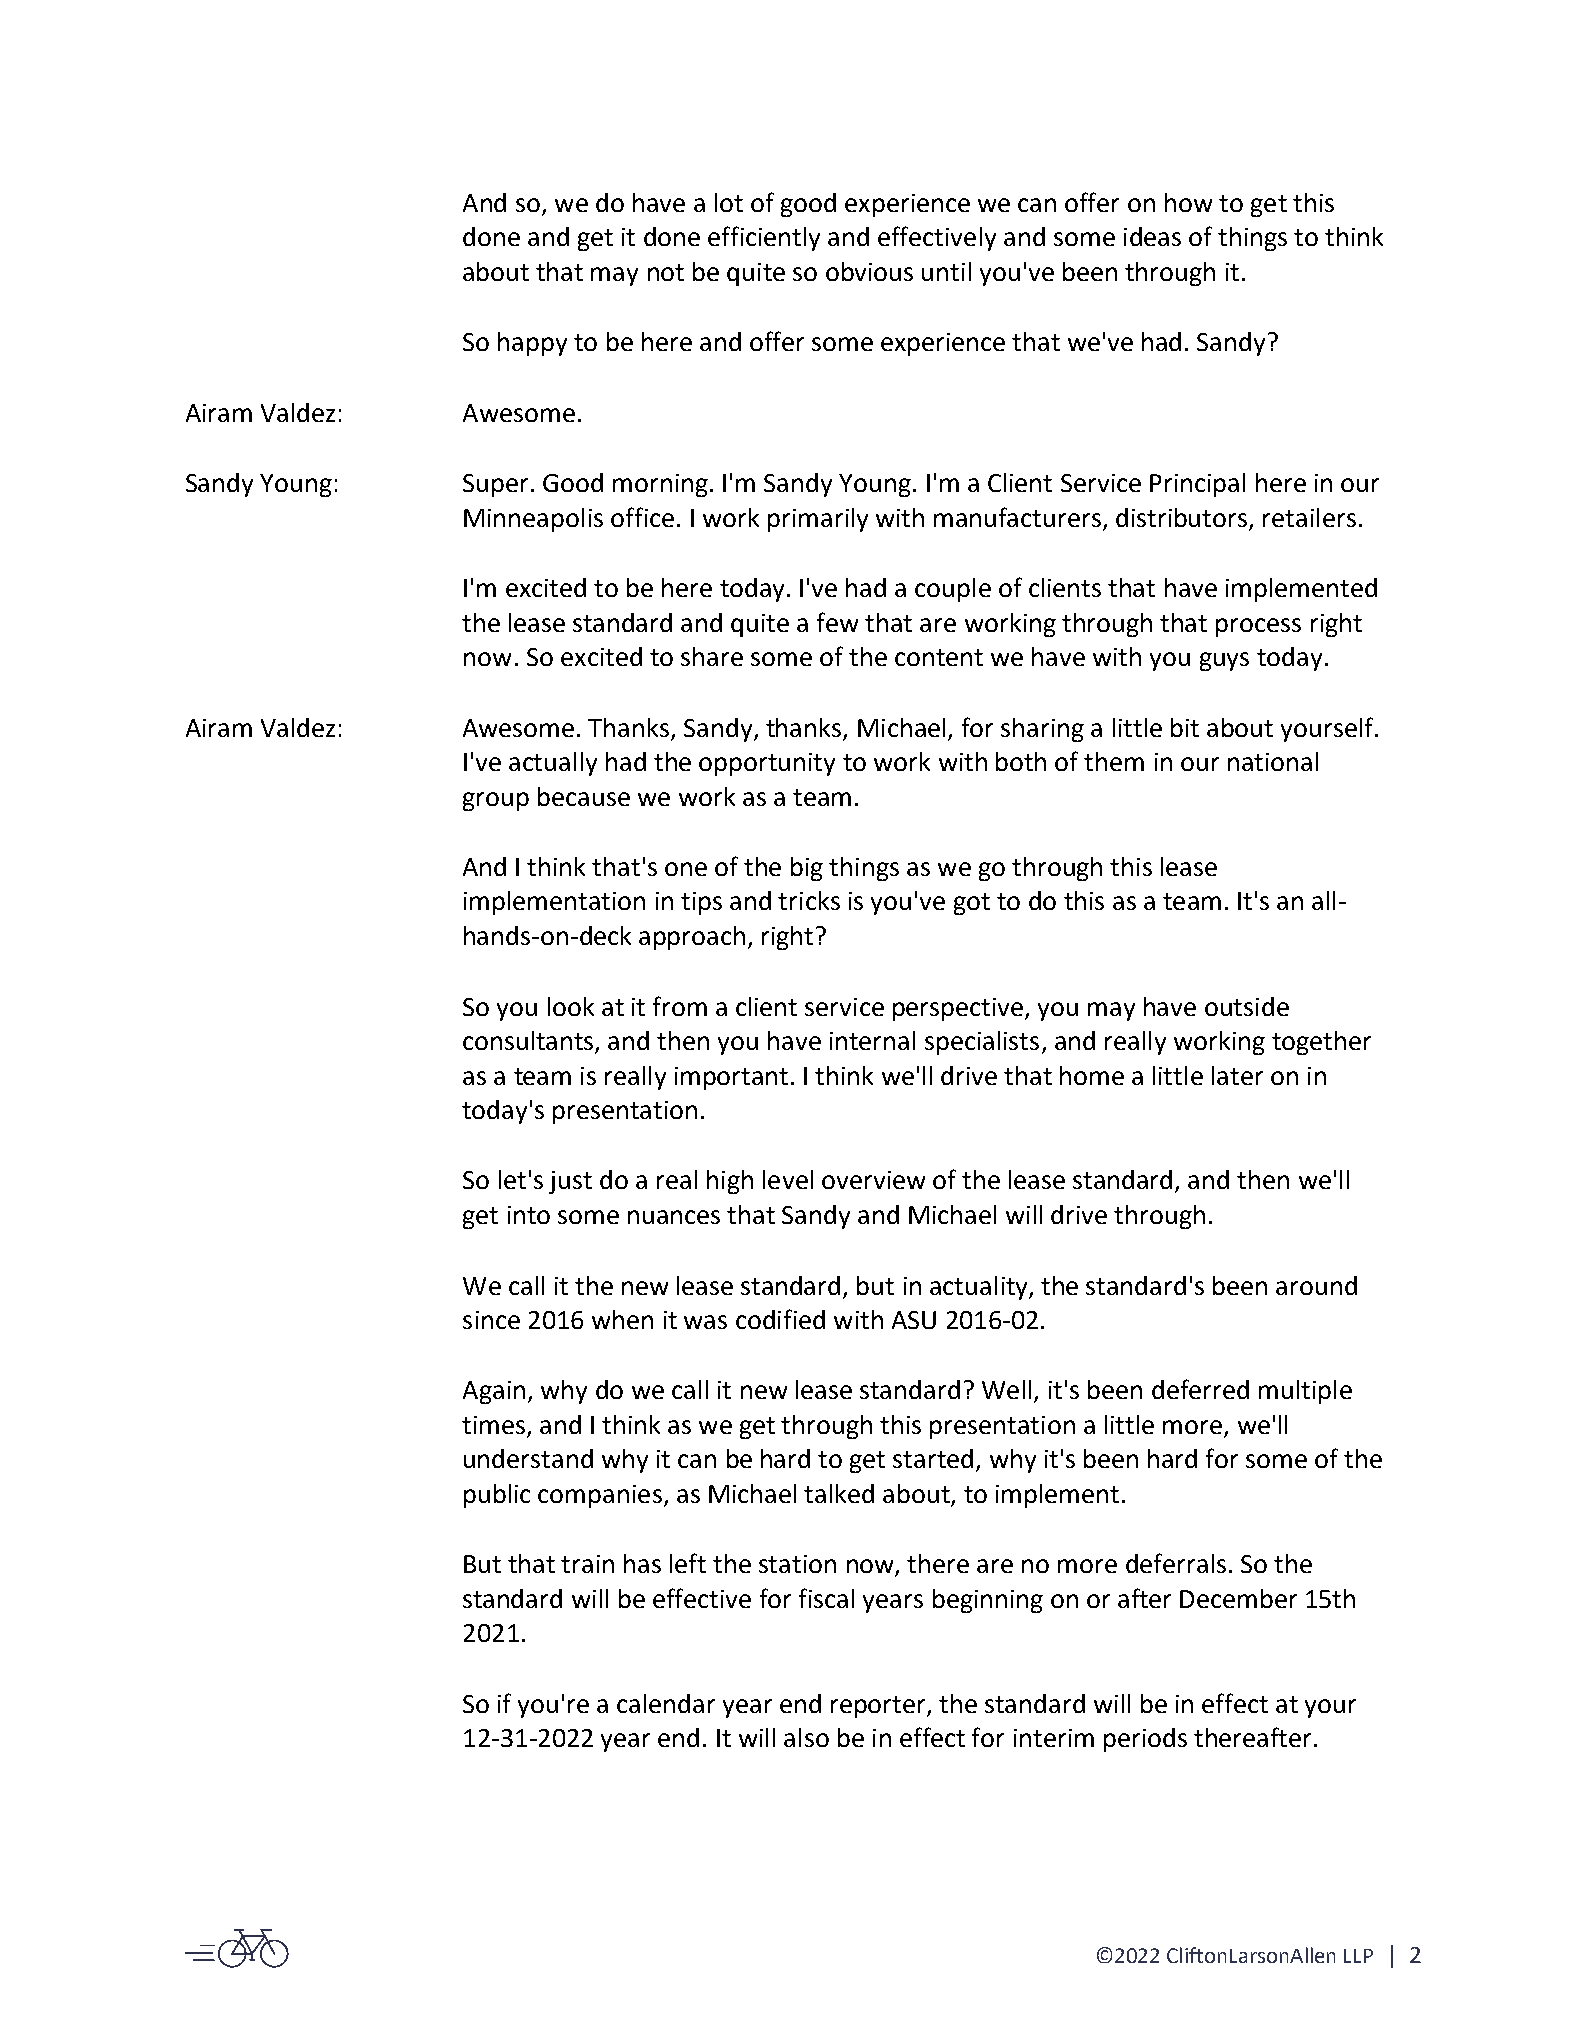 Image resolution: width=1572 pixels, height=2035 pixels. What do you see at coordinates (1188, 202) in the screenshot?
I see `how` at bounding box center [1188, 202].
